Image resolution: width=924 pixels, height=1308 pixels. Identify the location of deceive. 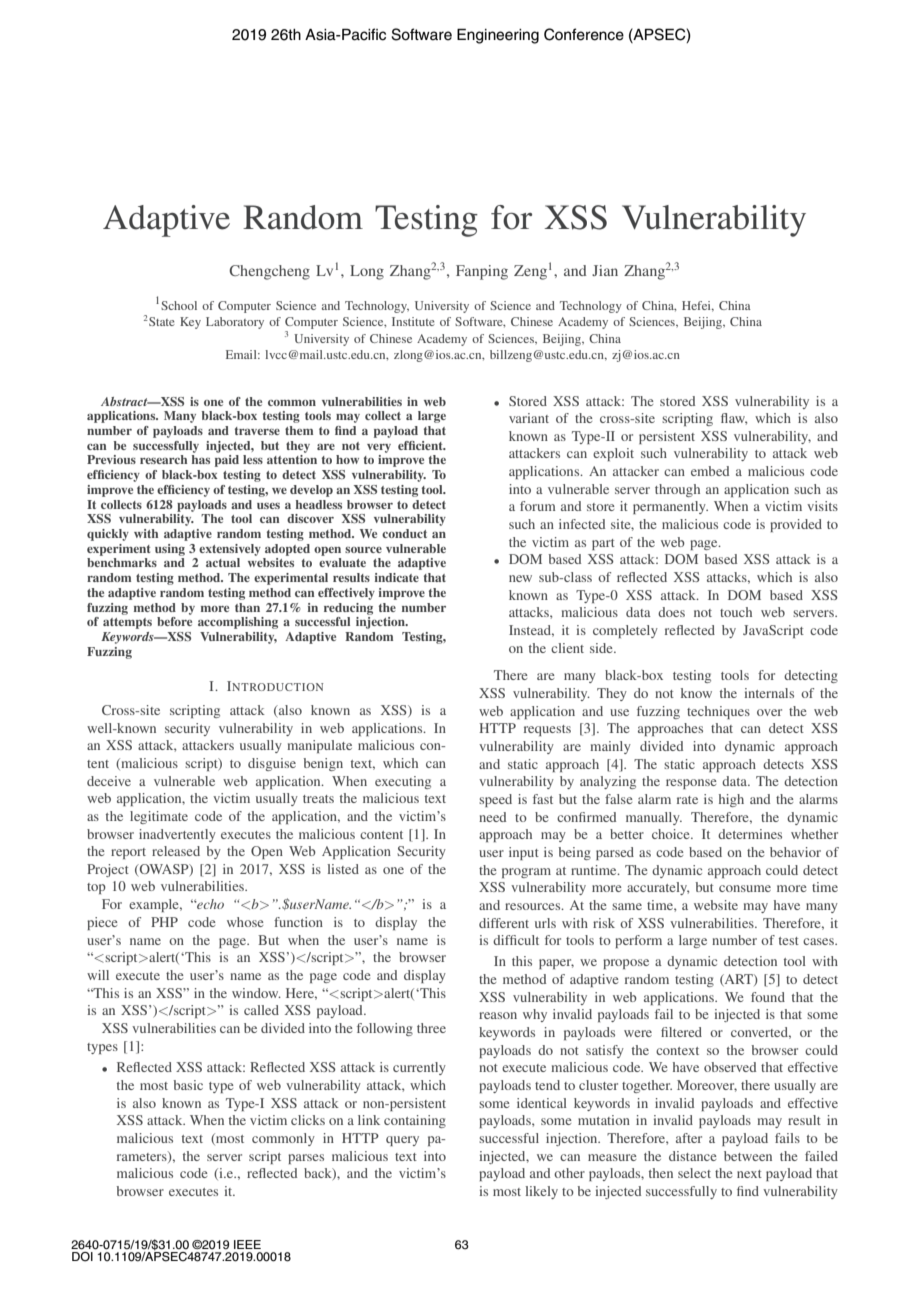
(109, 781).
